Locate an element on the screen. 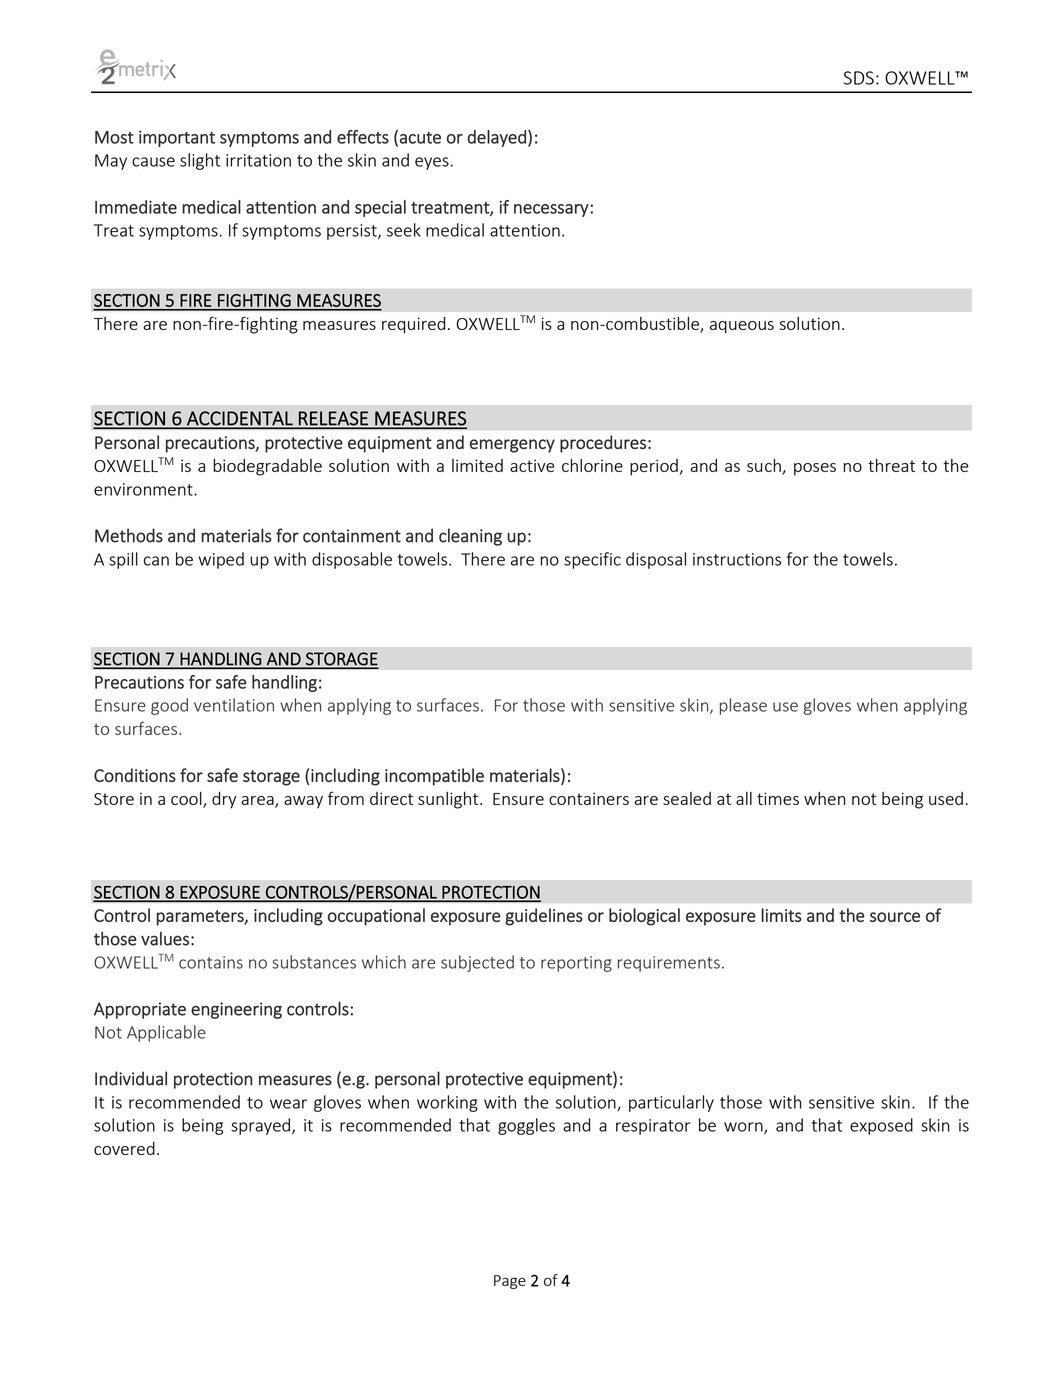 Image resolution: width=1063 pixels, height=1376 pixels. poses is located at coordinates (815, 469).
